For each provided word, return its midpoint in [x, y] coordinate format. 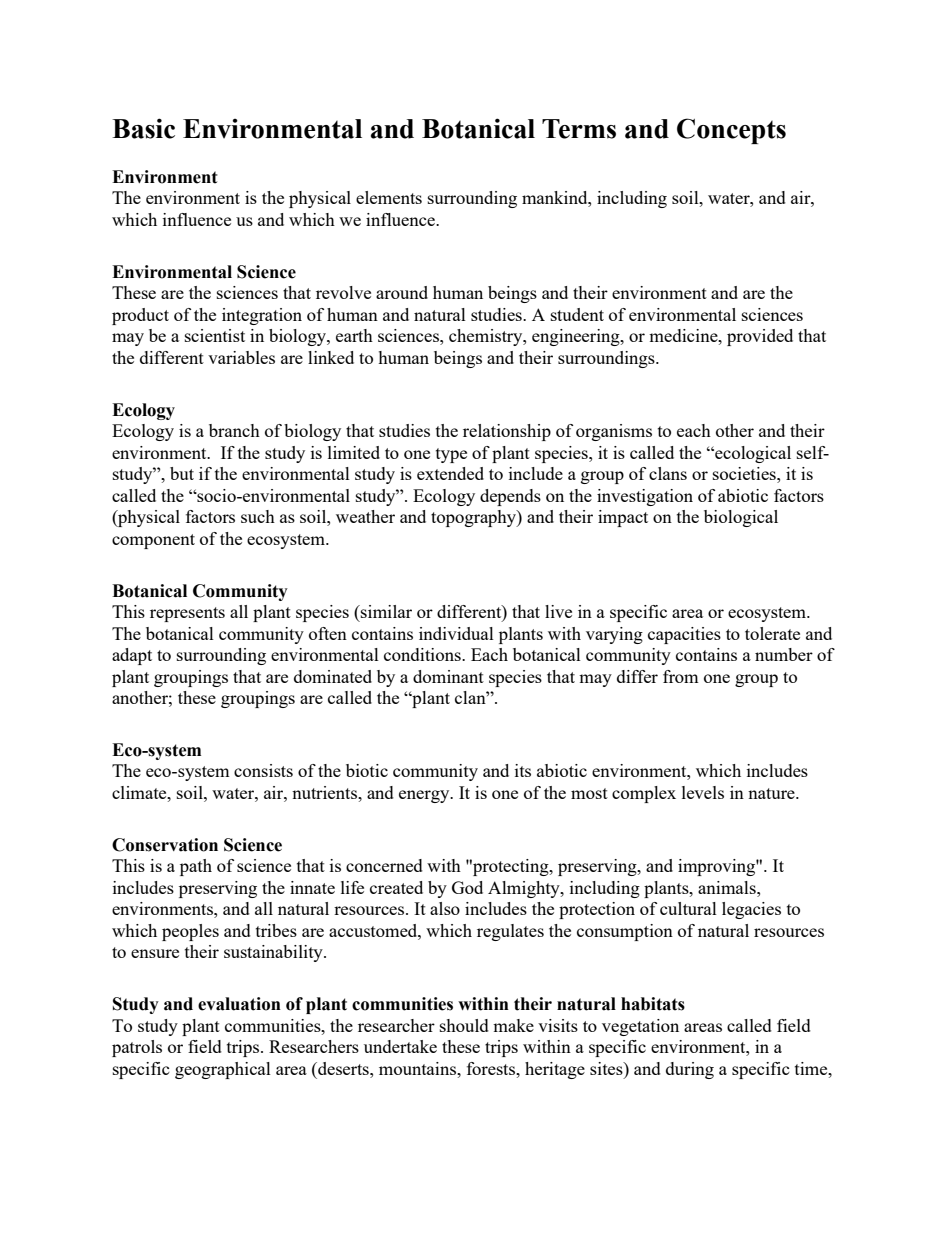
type [451, 455]
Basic [143, 128]
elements [389, 197]
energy [425, 796]
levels [703, 792]
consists [263, 770]
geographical [223, 1070]
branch [234, 430]
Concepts [731, 131]
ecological [752, 454]
